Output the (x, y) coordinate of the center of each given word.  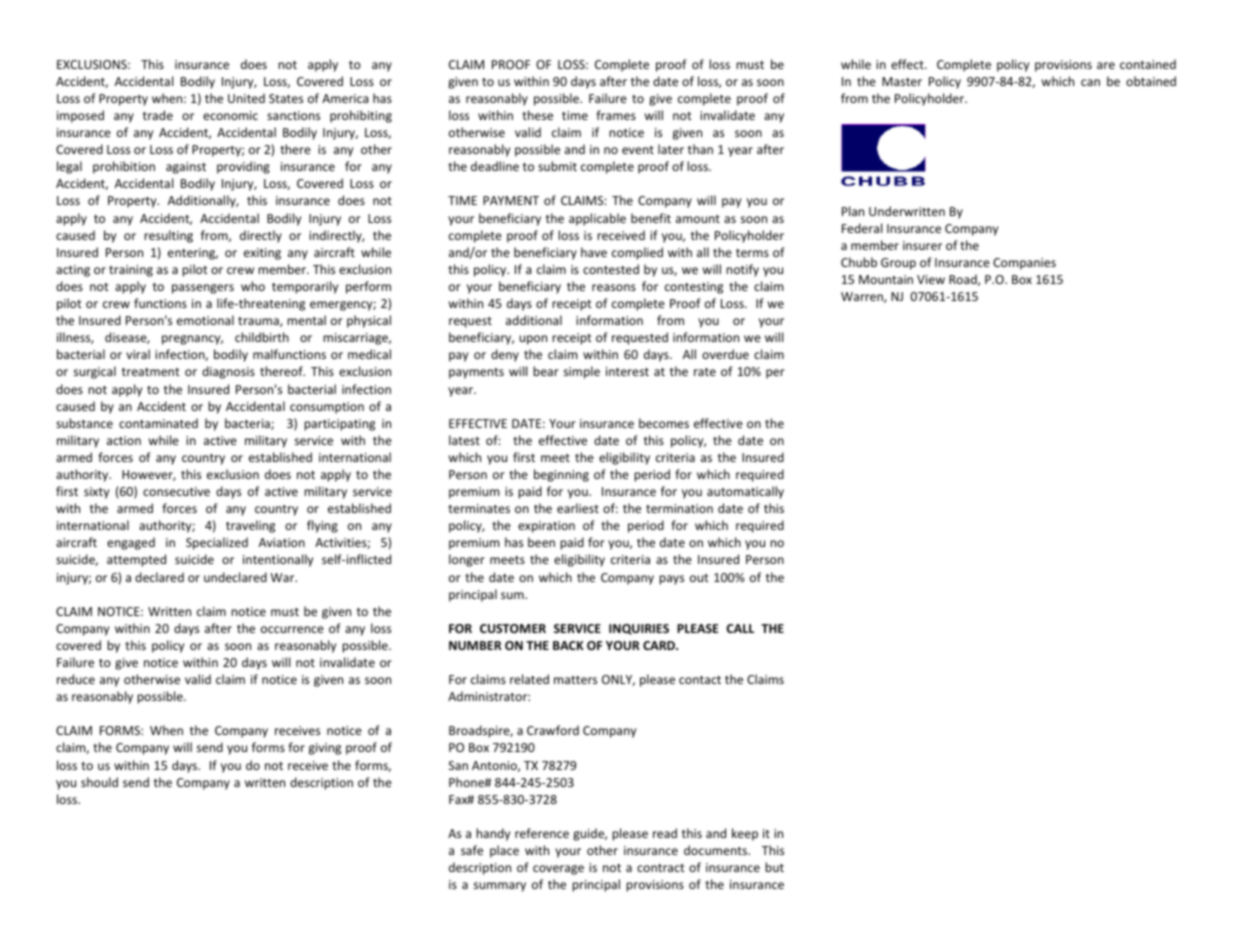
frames (616, 115)
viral (138, 354)
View (931, 279)
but (774, 867)
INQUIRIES (639, 629)
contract (661, 868)
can (1090, 82)
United (246, 98)
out (699, 578)
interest (627, 371)
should (99, 782)
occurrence (292, 629)
